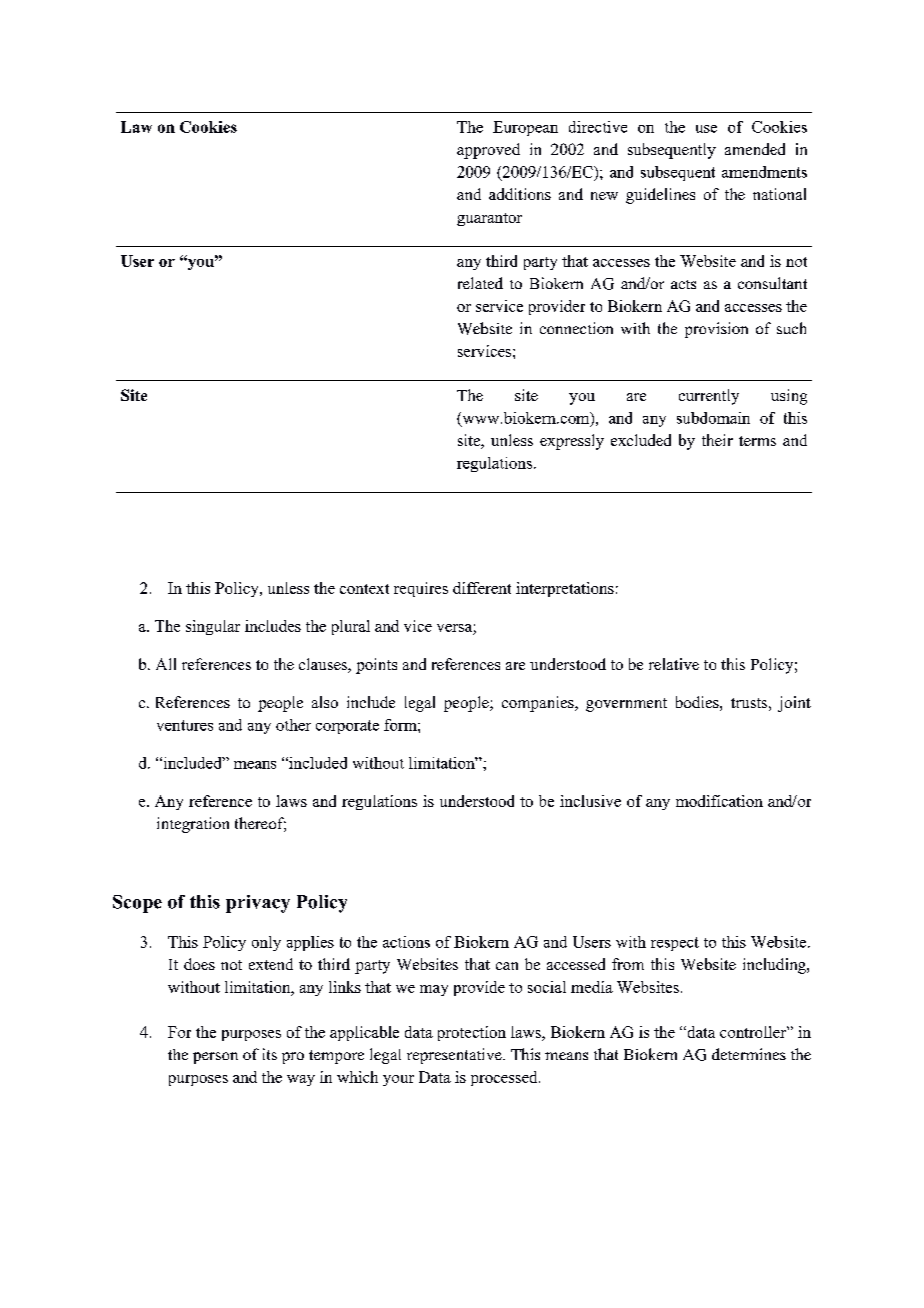 The width and height of the screenshot is (924, 1308). What do you see at coordinates (215, 1058) in the screenshot?
I see `person` at bounding box center [215, 1058].
